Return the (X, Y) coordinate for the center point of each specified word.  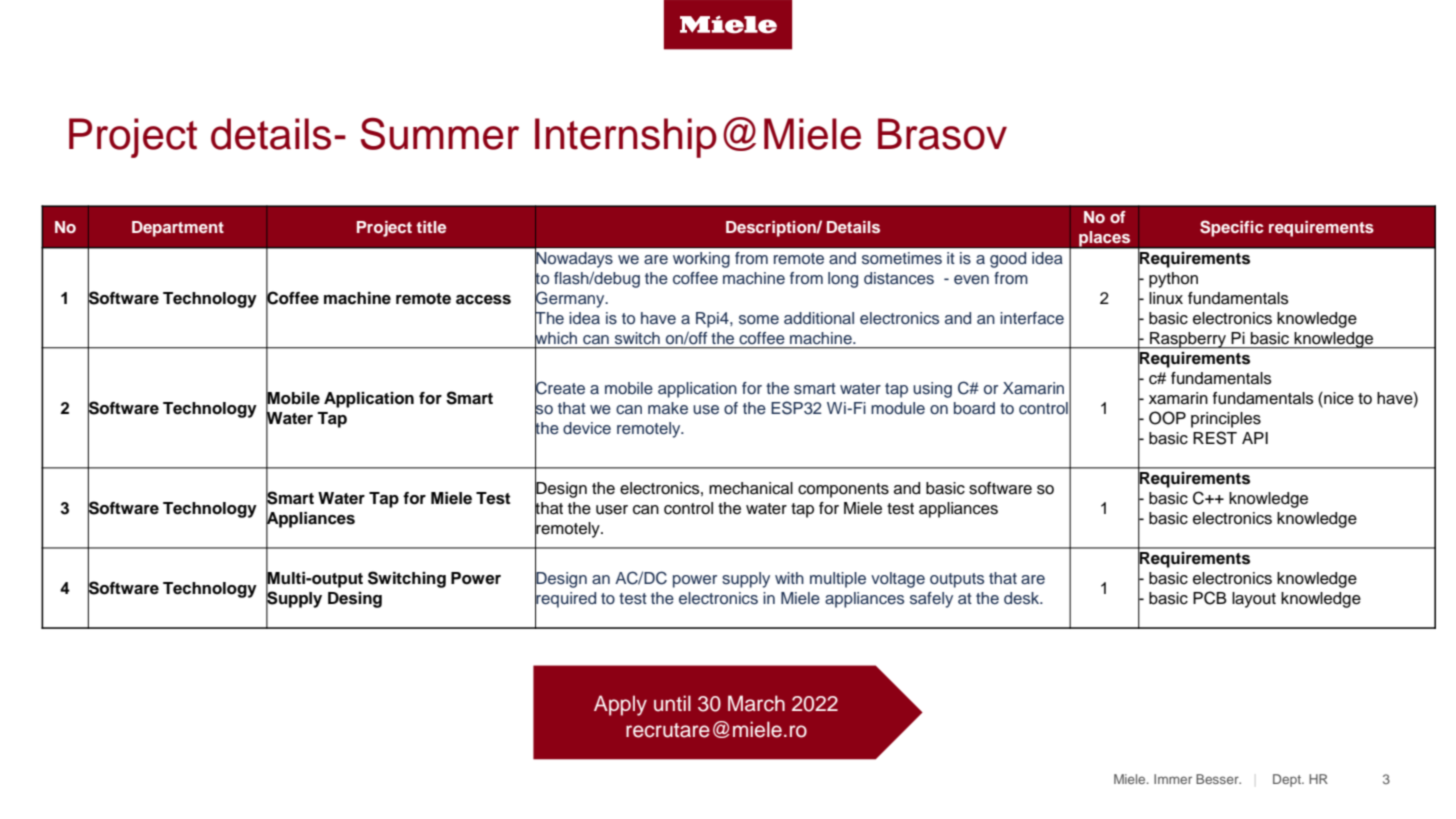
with (789, 578)
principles (1226, 420)
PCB (1210, 598)
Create (560, 387)
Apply (620, 705)
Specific (1232, 228)
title (431, 227)
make (668, 408)
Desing (355, 600)
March (756, 703)
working (701, 260)
